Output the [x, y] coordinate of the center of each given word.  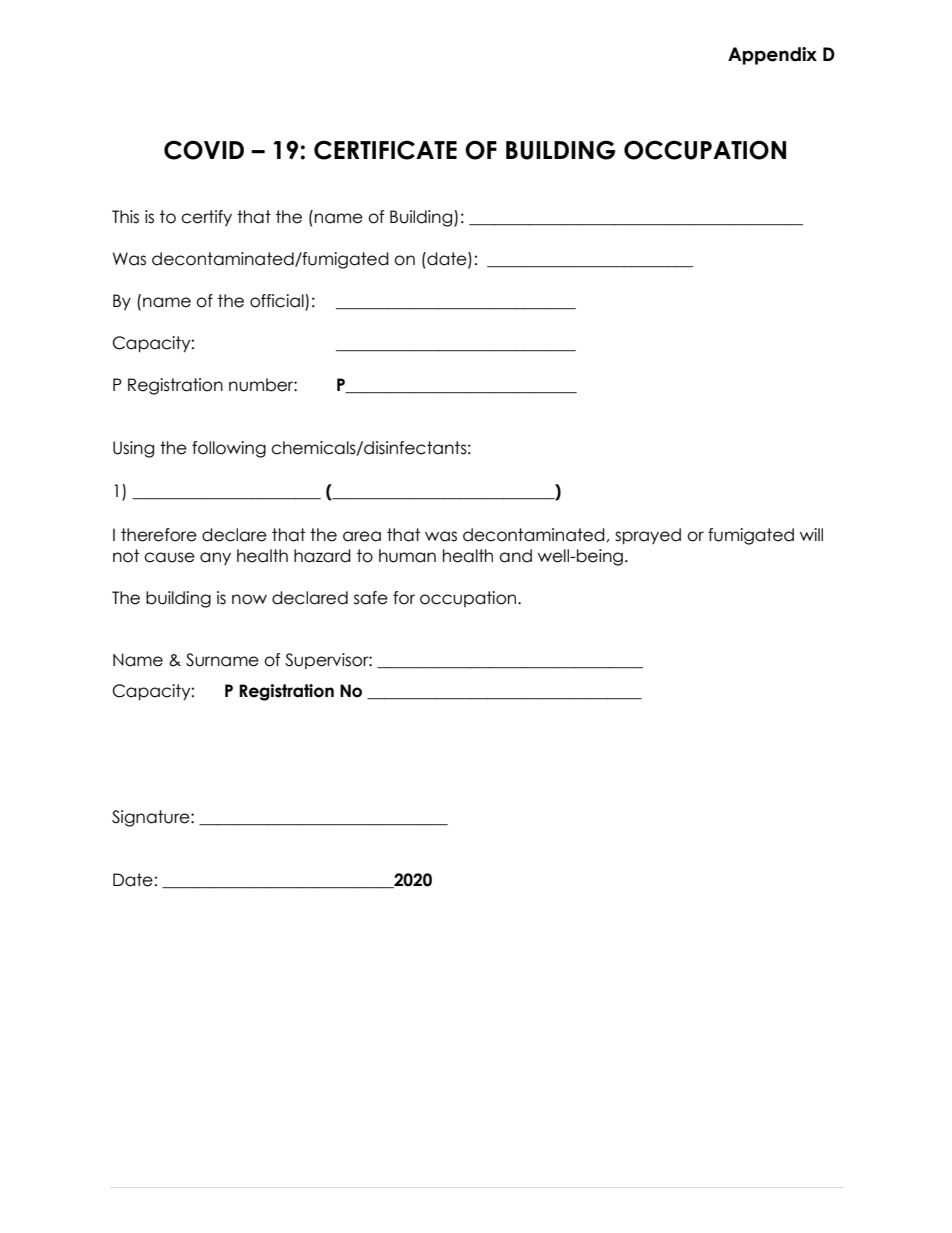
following [229, 449]
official [278, 302]
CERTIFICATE [385, 150]
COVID [204, 150]
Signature [152, 818]
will [811, 534]
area [362, 536]
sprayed [648, 536]
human [407, 556]
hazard [322, 556]
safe [371, 598]
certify [206, 218]
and [515, 556]
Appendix [772, 56]
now [249, 599]
